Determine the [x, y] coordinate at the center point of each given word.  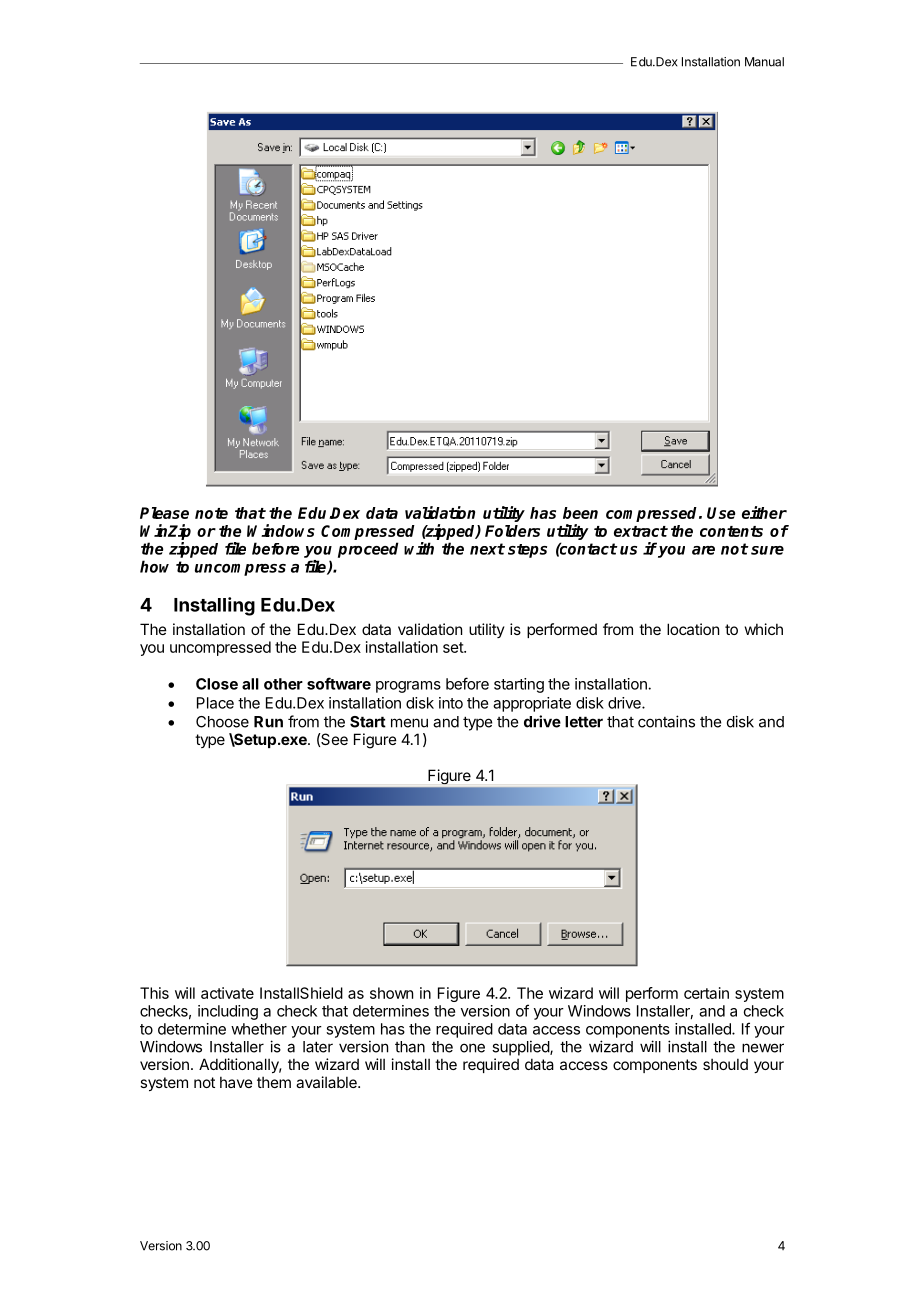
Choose [222, 722]
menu [409, 723]
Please [164, 513]
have [236, 1082]
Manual [764, 62]
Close [217, 684]
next [487, 549]
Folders [512, 531]
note [211, 513]
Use [721, 513]
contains [666, 721]
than [410, 1047]
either [764, 512]
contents [731, 531]
